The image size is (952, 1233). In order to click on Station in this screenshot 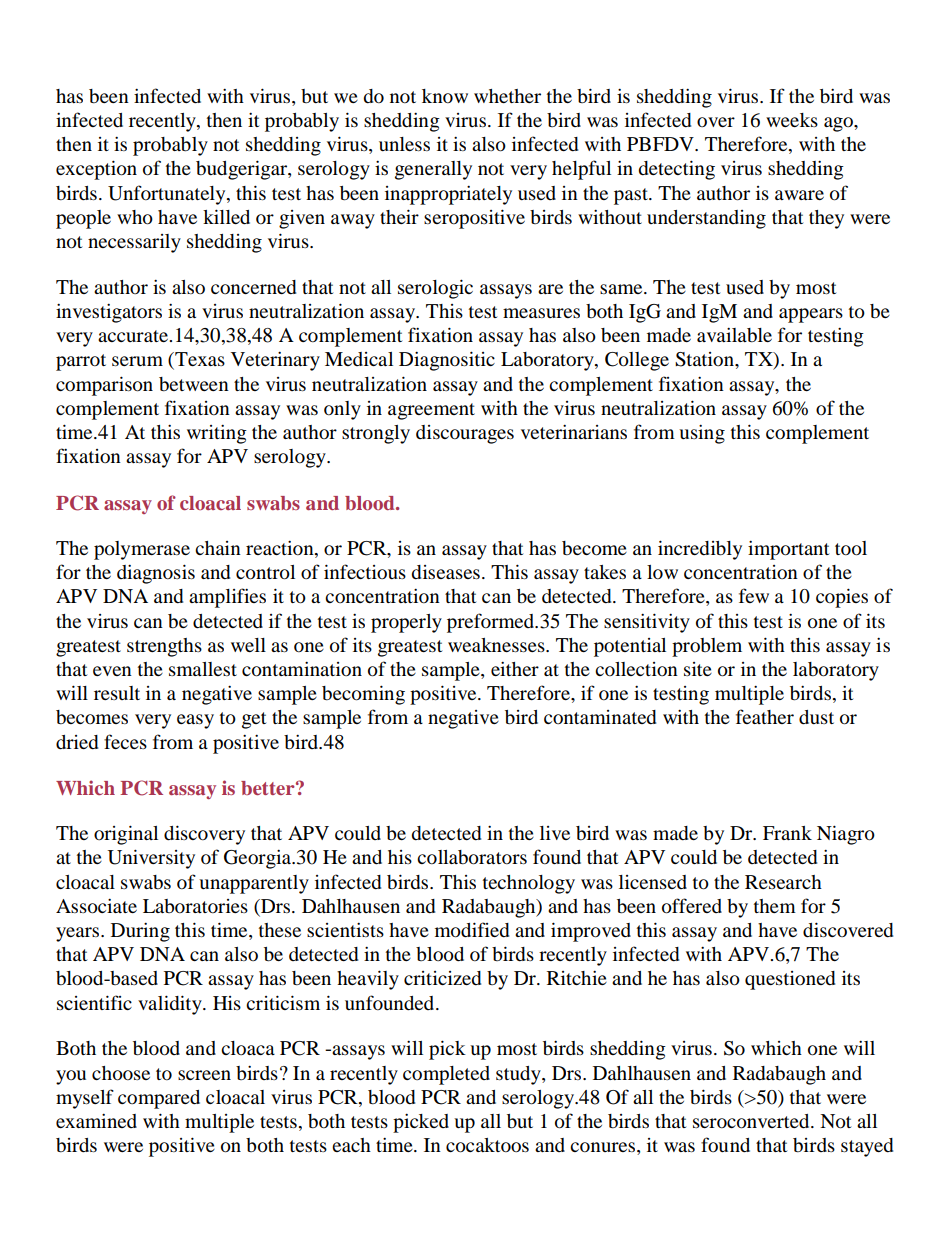, I will do `click(705, 359)`.
